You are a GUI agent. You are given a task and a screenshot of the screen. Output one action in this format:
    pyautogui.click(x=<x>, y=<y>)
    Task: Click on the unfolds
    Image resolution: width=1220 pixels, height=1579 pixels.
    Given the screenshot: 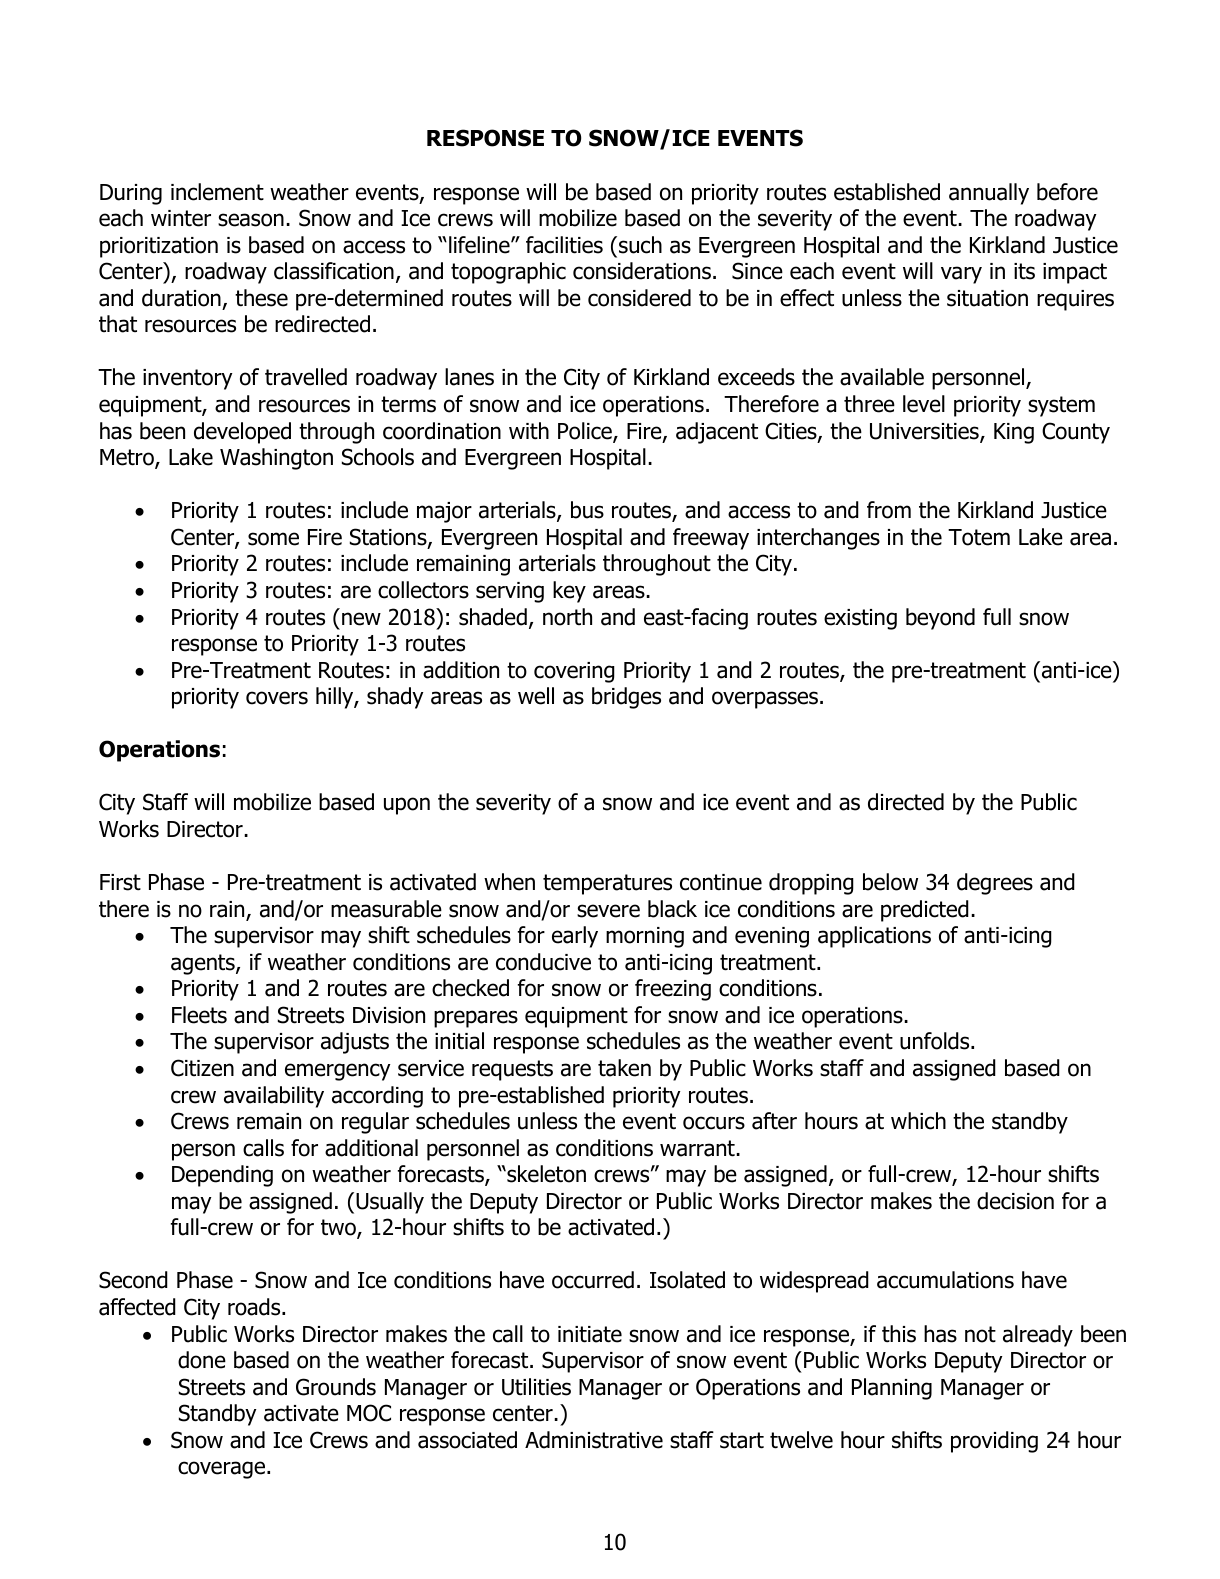 What is the action you would take?
    pyautogui.click(x=936, y=1041)
